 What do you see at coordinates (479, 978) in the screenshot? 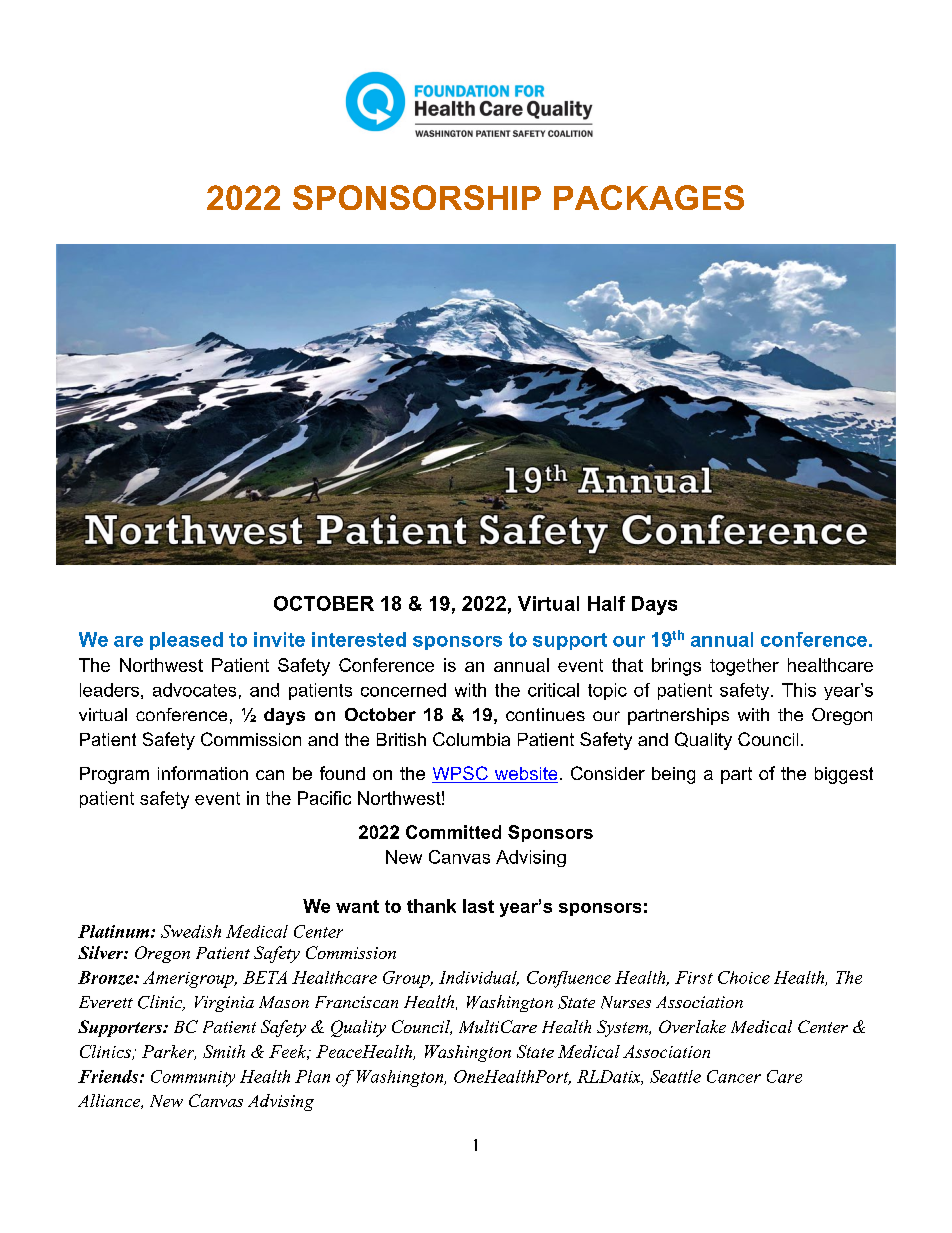
I see `Individual` at bounding box center [479, 978].
